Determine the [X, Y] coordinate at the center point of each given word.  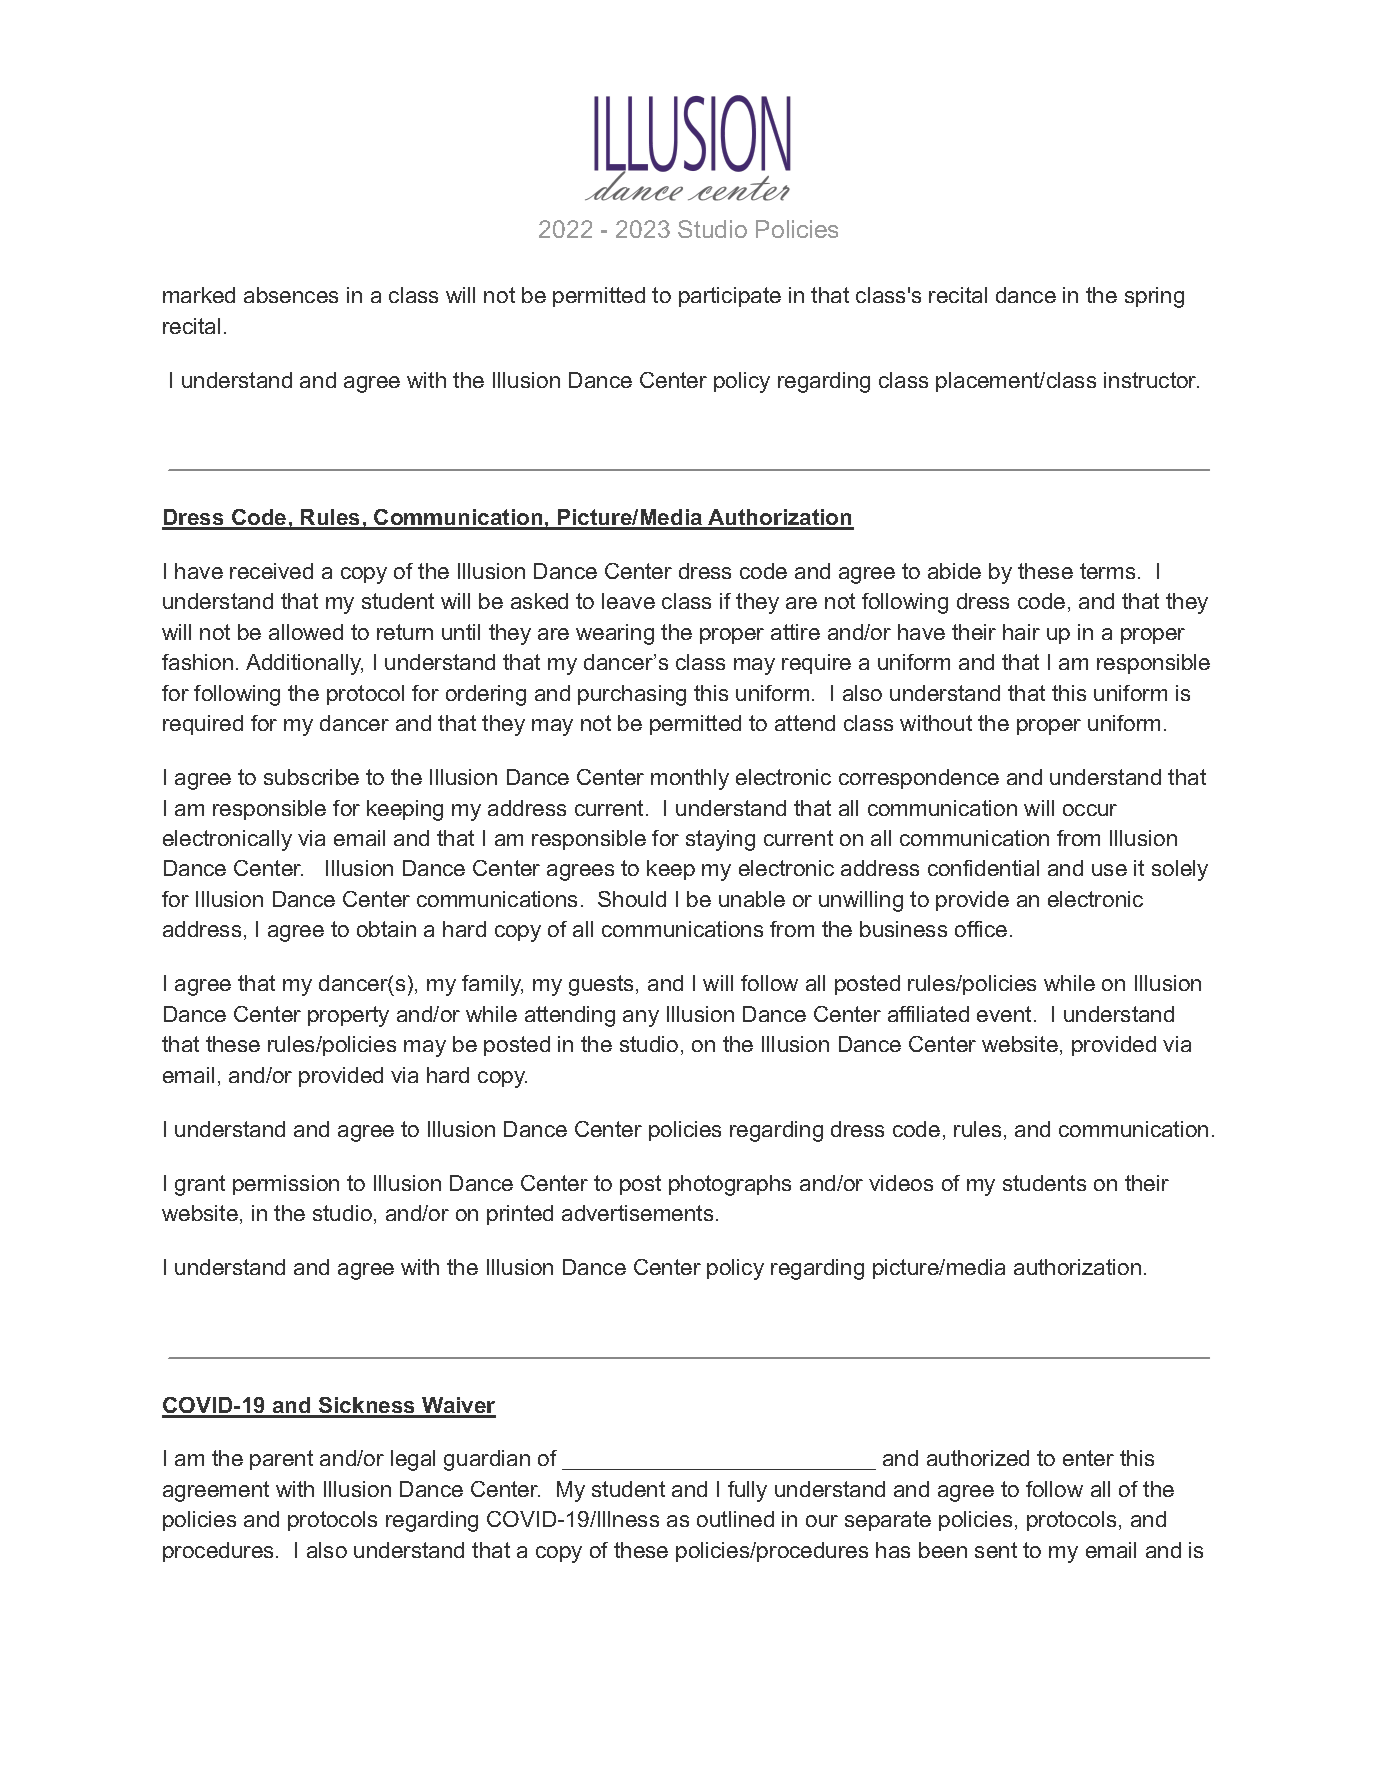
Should [632, 899]
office [981, 929]
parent [281, 1460]
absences [291, 295]
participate [730, 297]
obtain [386, 929]
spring [1154, 297]
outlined [735, 1519]
